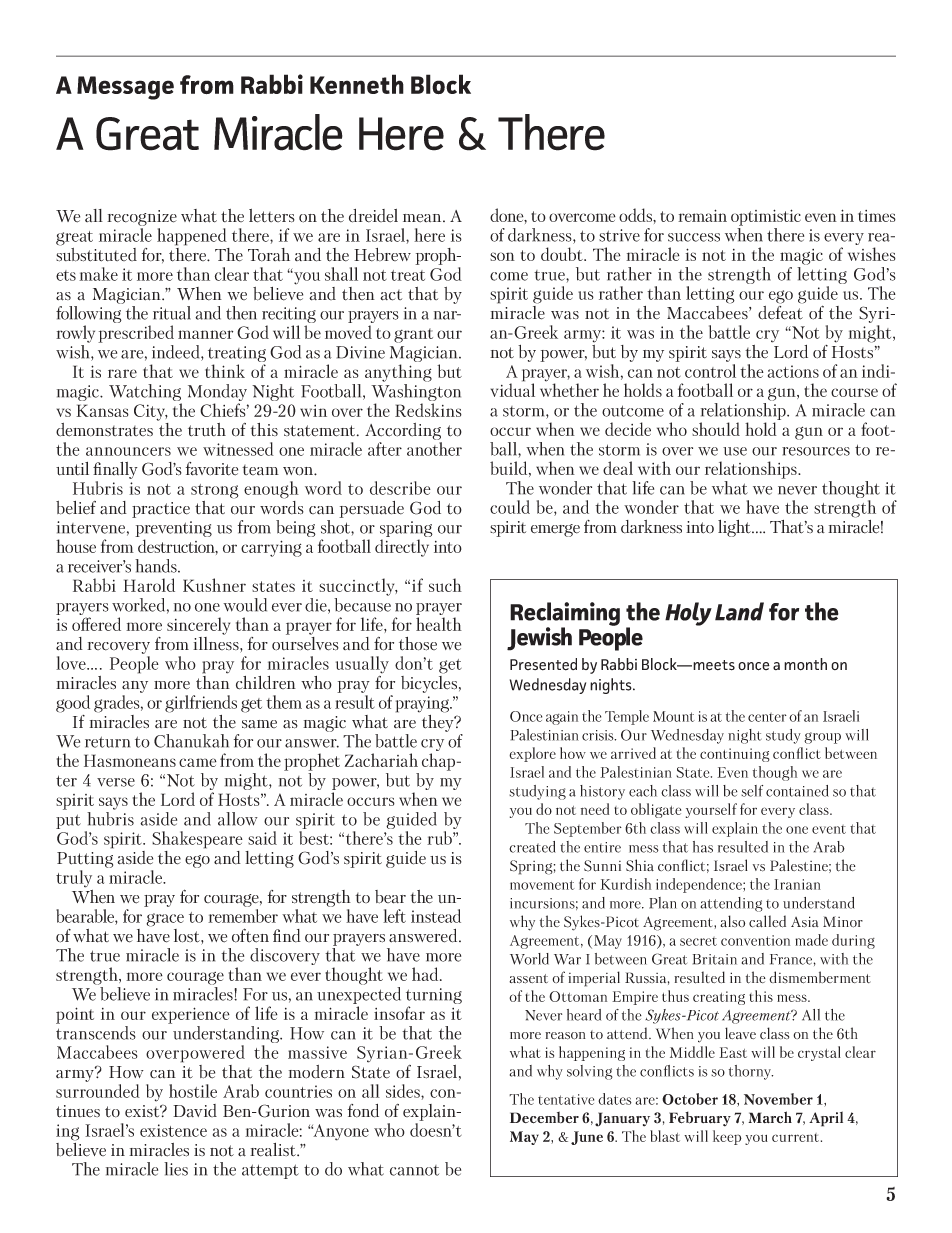 Image resolution: width=952 pixels, height=1233 pixels. What do you see at coordinates (414, 1170) in the image?
I see `cannot` at bounding box center [414, 1170].
